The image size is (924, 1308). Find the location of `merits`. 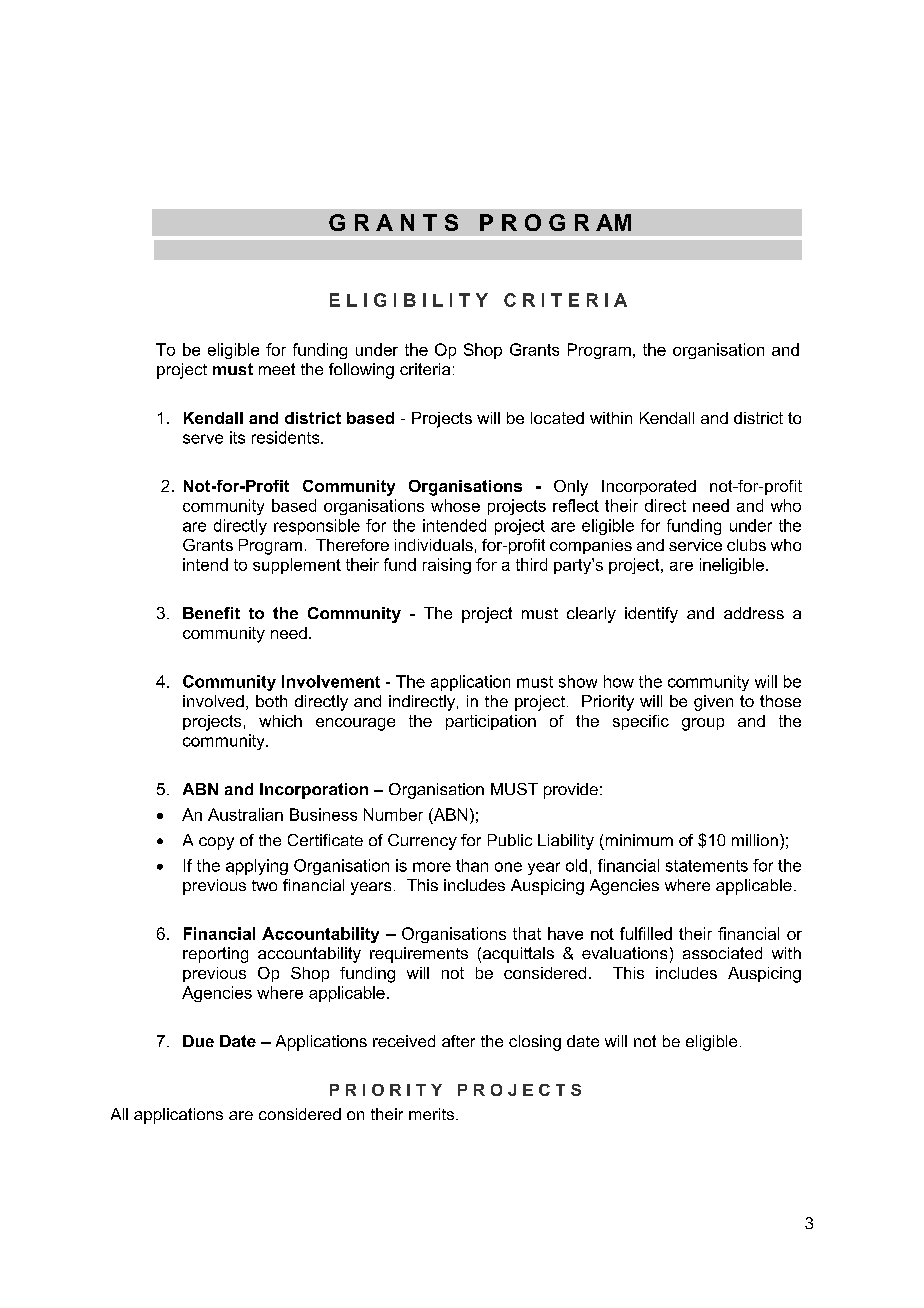

merits is located at coordinates (433, 1114).
